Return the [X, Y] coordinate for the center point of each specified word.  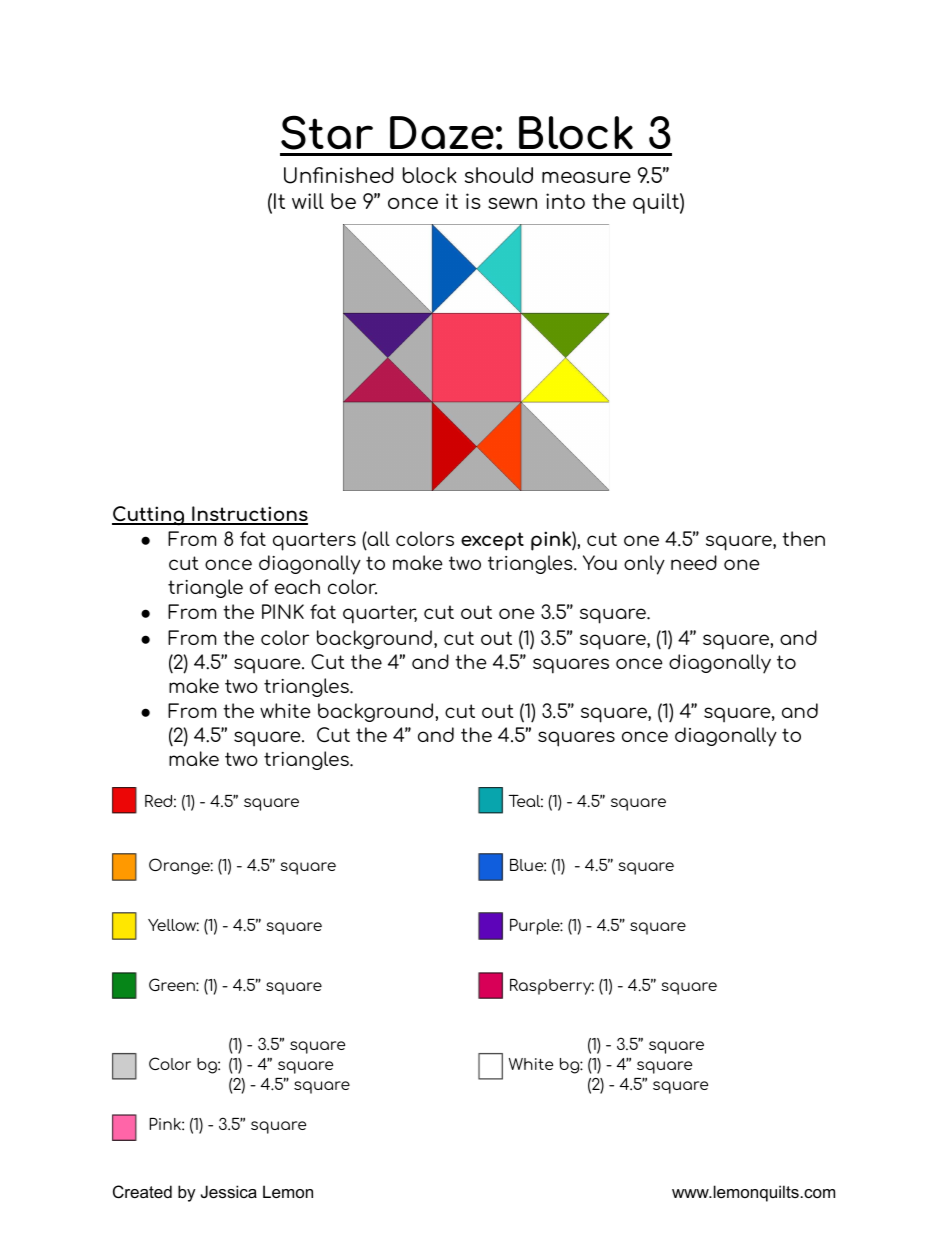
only [644, 565]
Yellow [173, 925]
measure [586, 177]
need [694, 562]
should [499, 175]
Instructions [249, 515]
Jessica [229, 1191]
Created [142, 1191]
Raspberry [552, 987]
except [492, 541]
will [308, 201]
